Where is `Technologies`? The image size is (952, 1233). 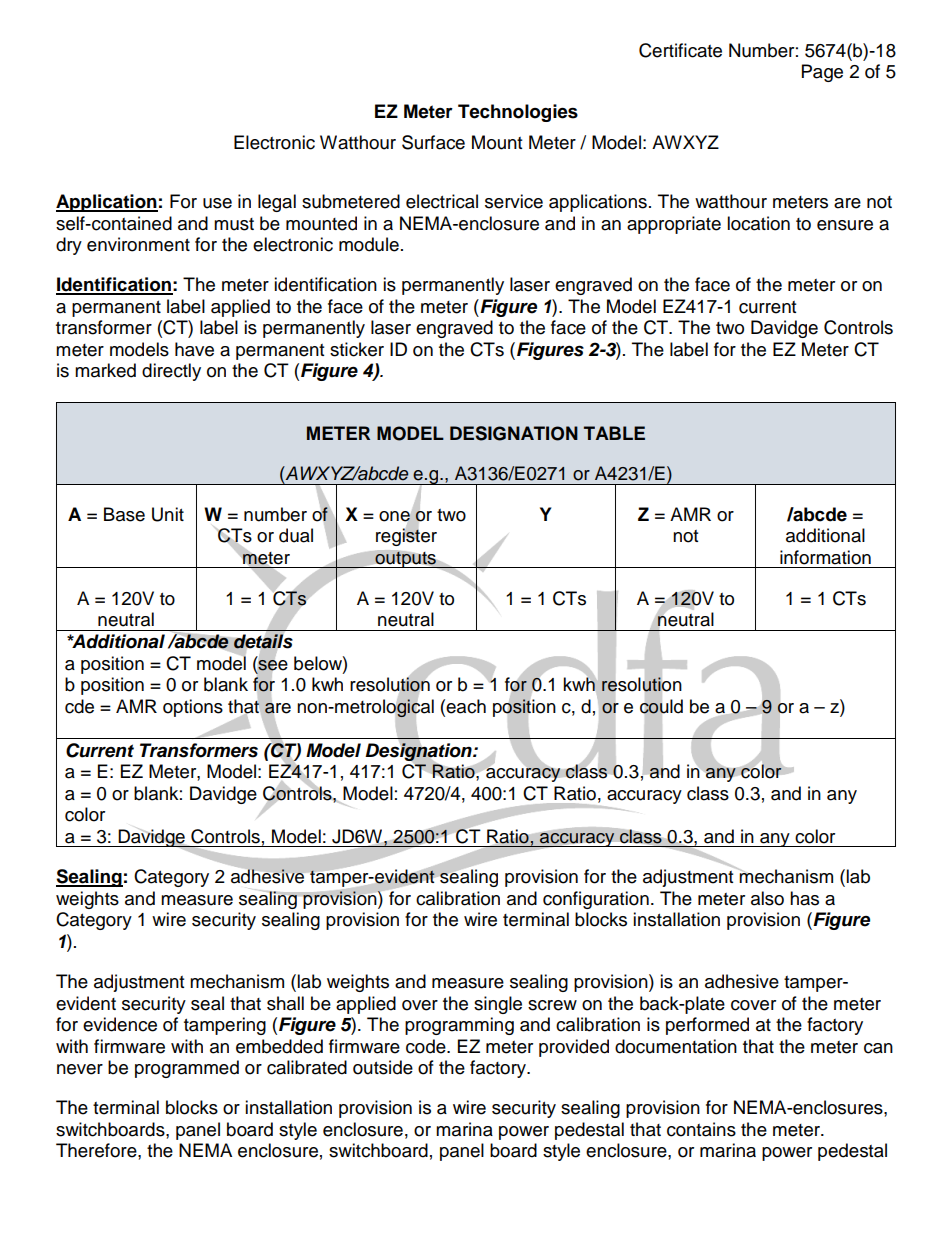
Technologies is located at coordinates (518, 113).
